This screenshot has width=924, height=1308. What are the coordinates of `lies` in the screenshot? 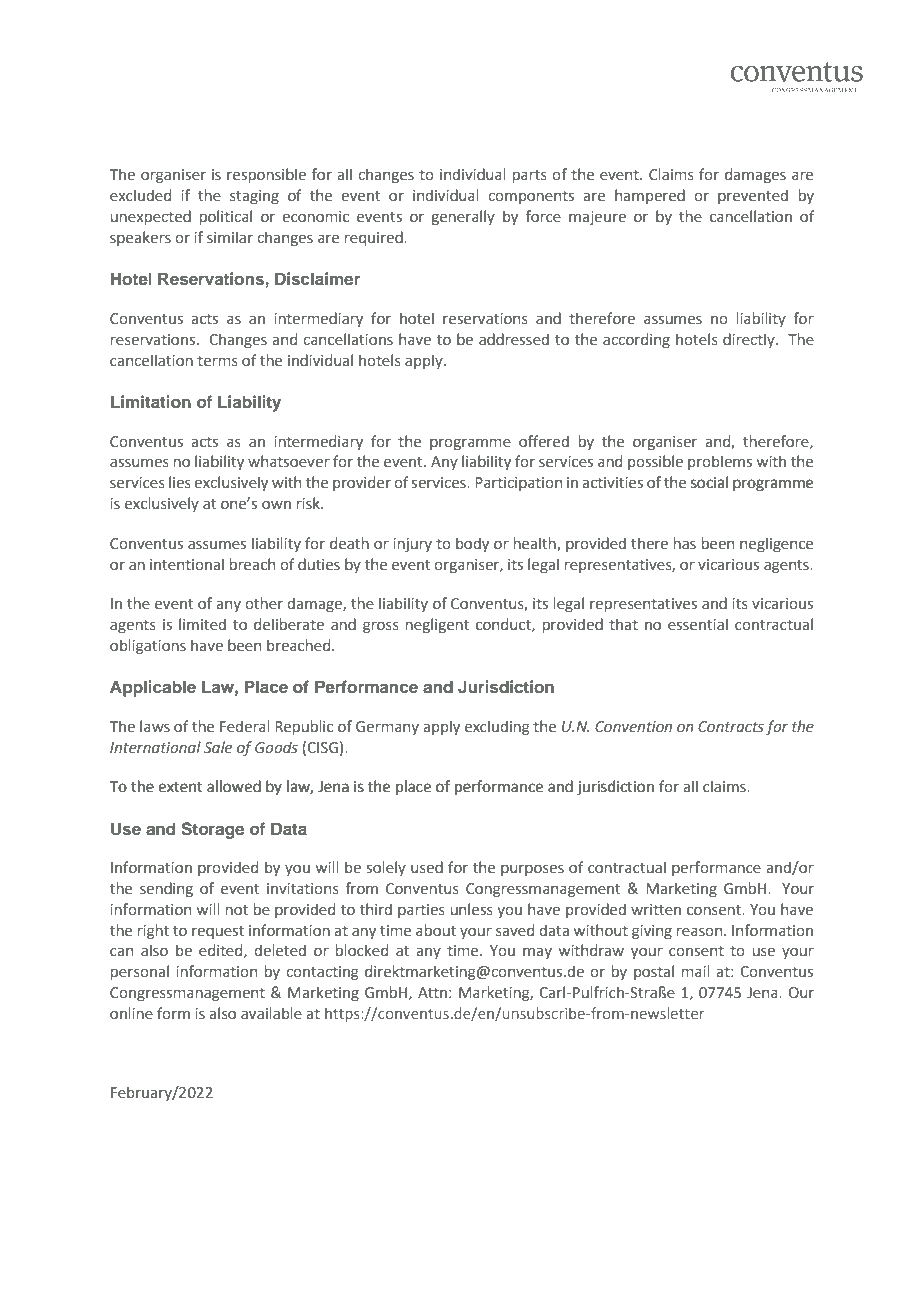 It's located at (180, 482).
